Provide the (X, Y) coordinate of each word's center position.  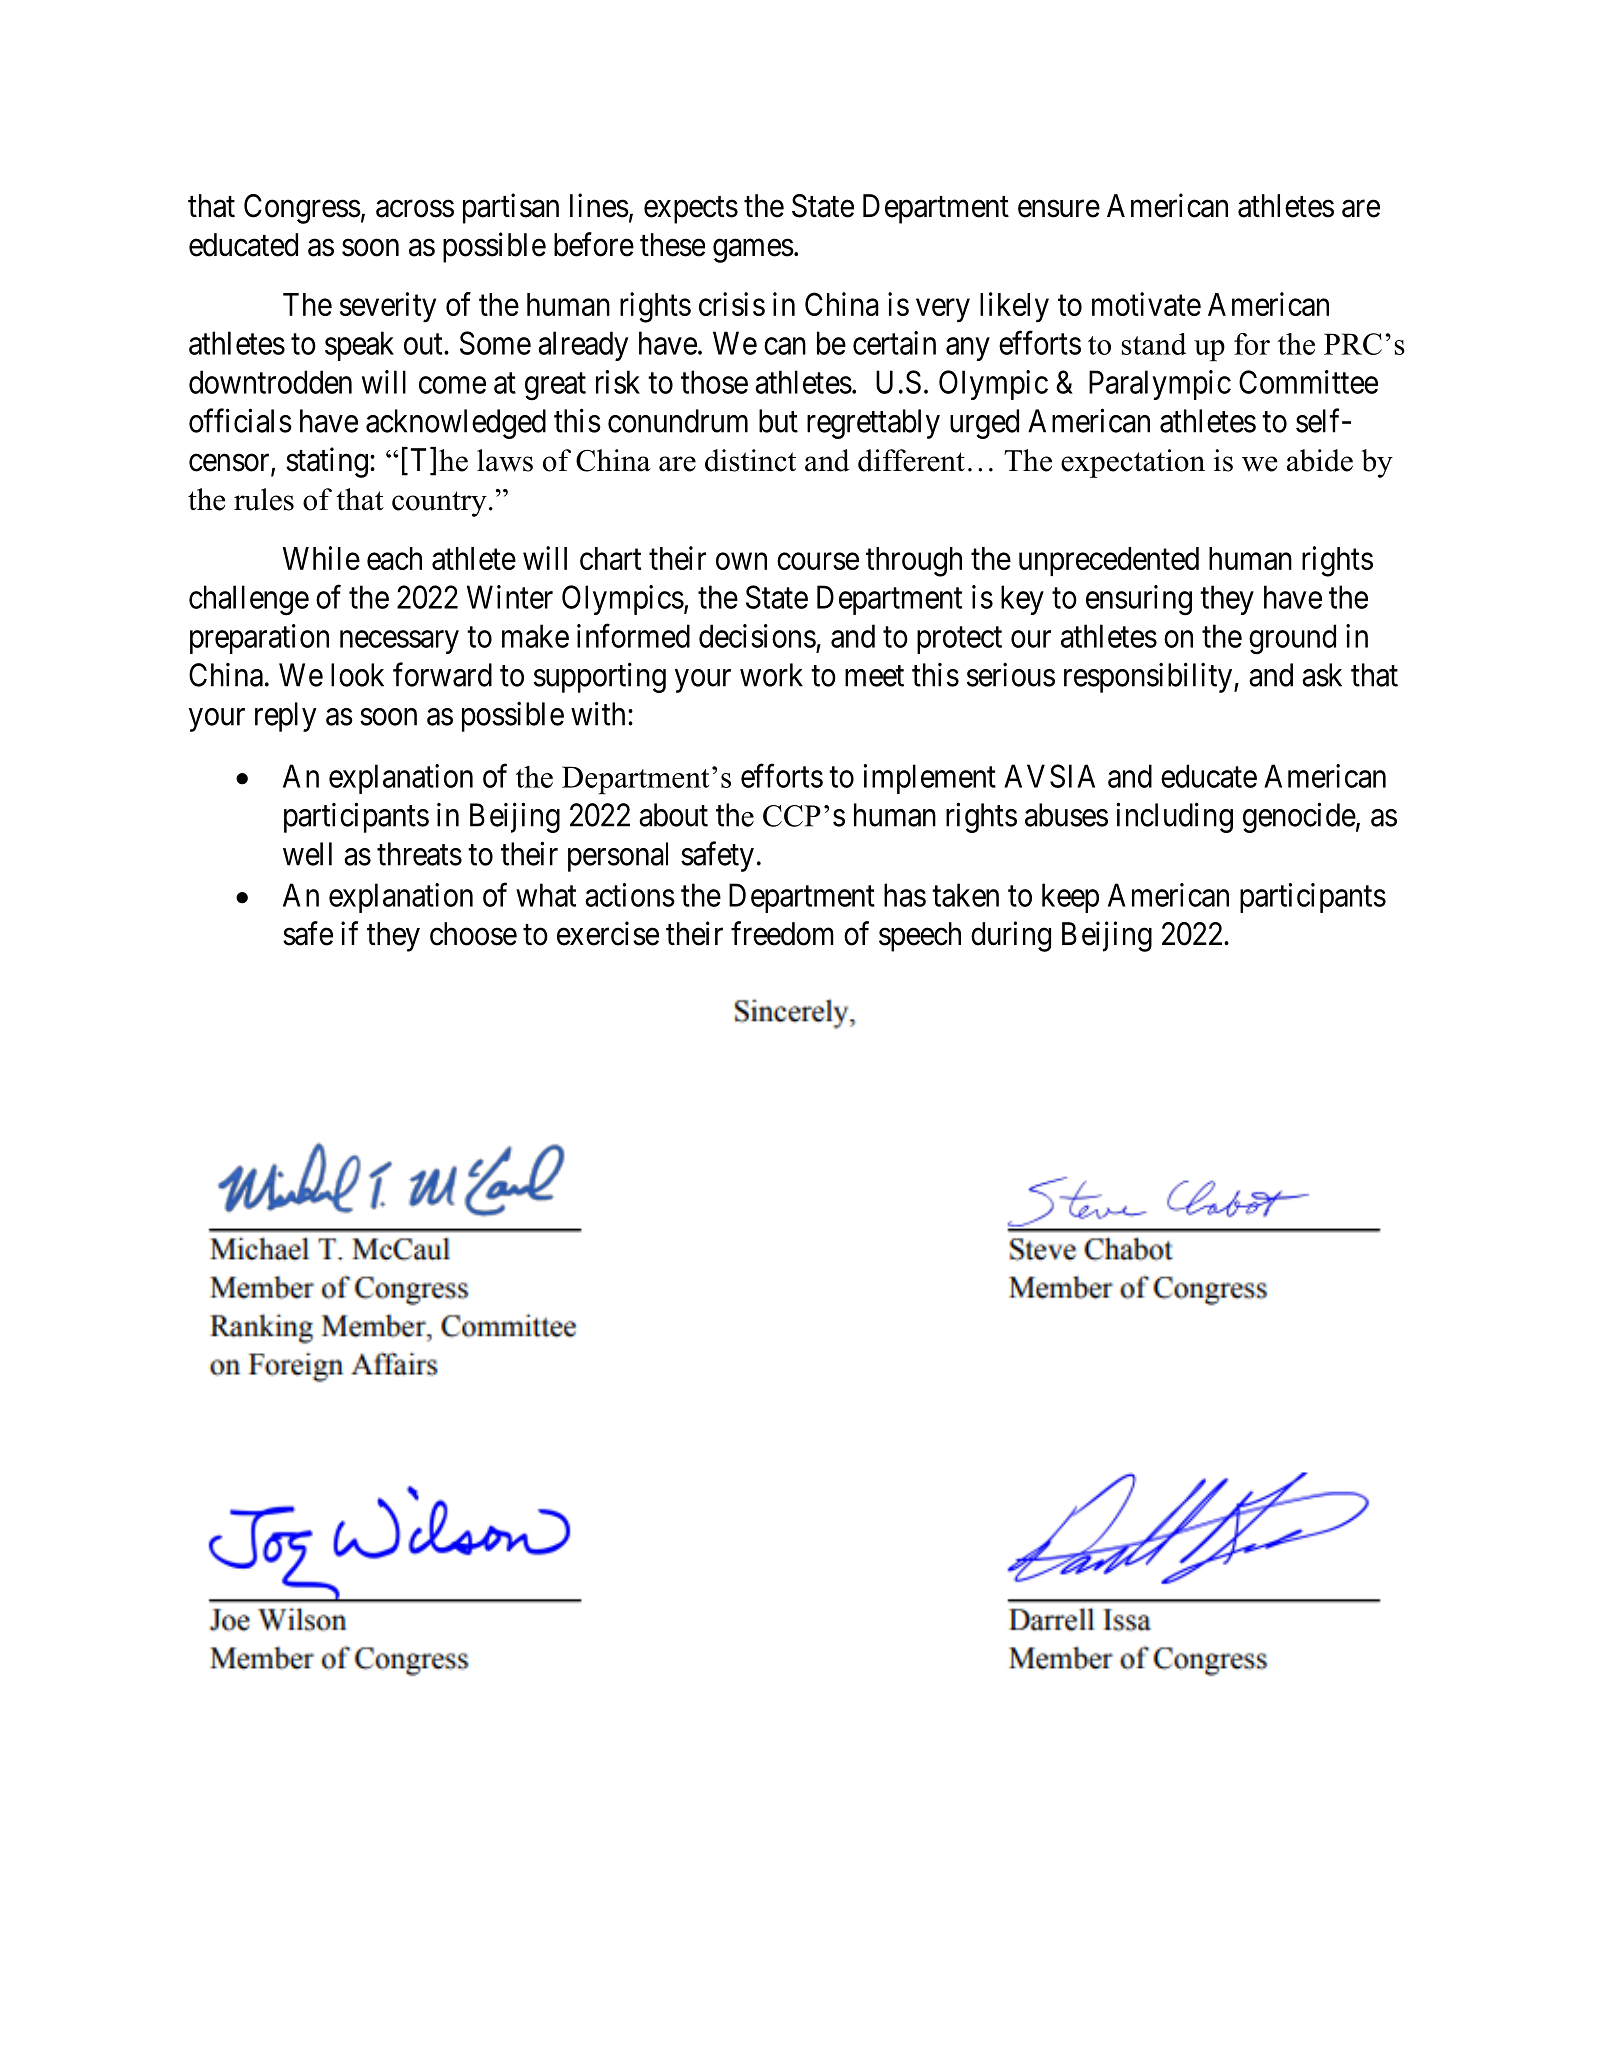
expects (691, 210)
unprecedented (1109, 561)
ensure (1059, 209)
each (394, 558)
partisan (511, 208)
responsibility (1149, 677)
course (818, 561)
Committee (1308, 382)
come (452, 385)
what (546, 895)
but (778, 421)
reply (286, 717)
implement (930, 779)
